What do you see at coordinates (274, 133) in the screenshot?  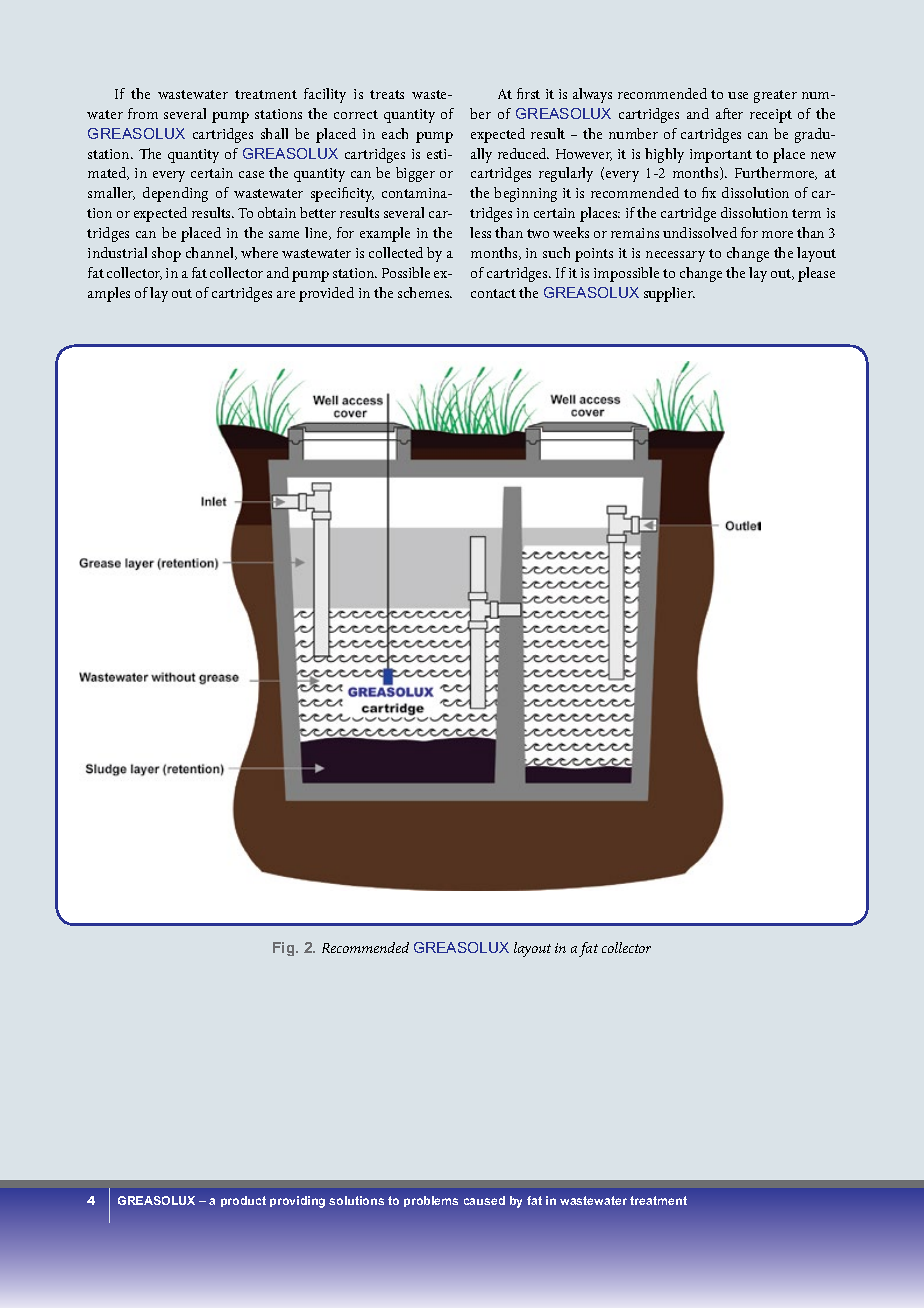 I see `shall` at bounding box center [274, 133].
